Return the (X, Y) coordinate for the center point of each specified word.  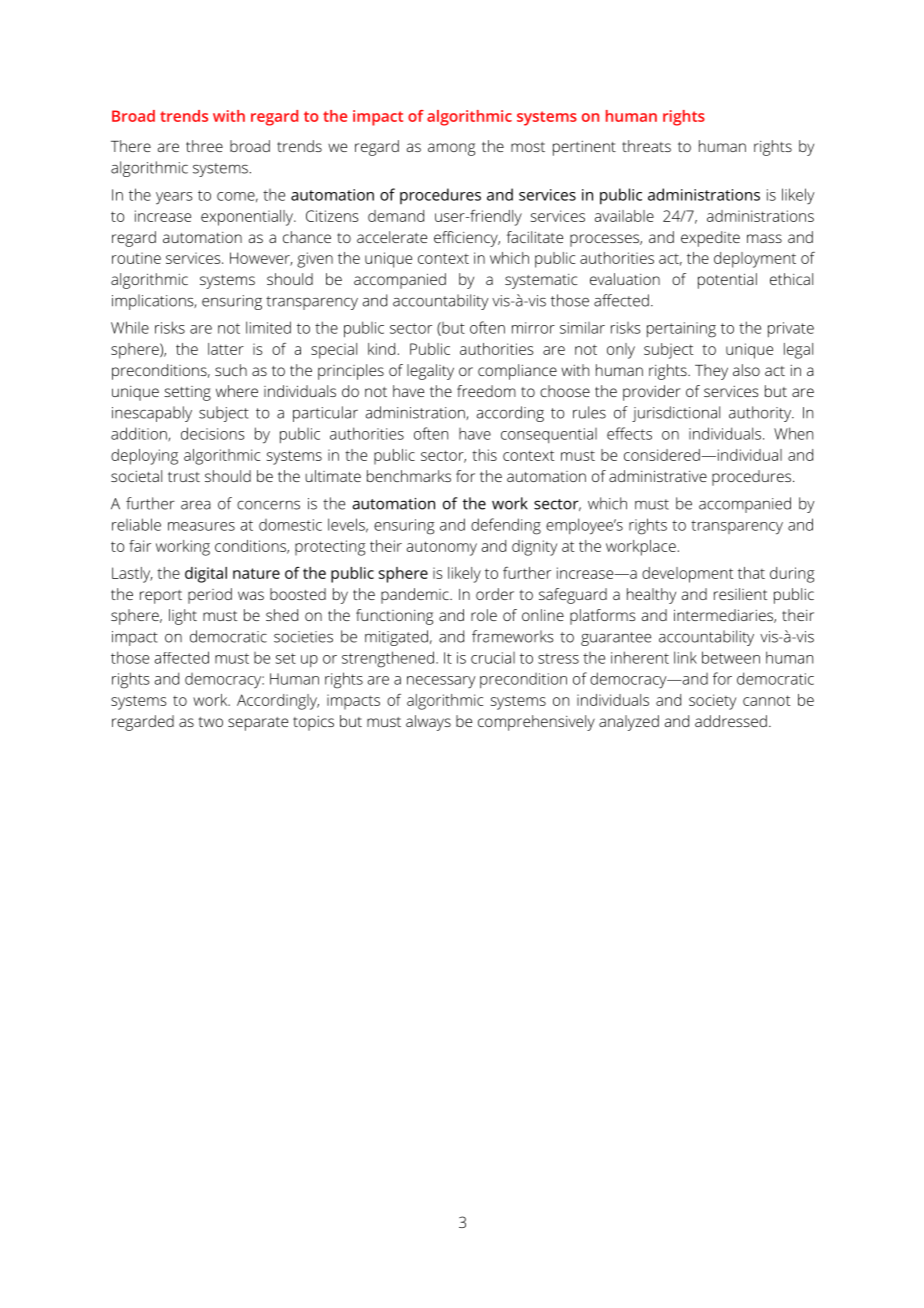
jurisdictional (676, 414)
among (451, 149)
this (484, 455)
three (204, 146)
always (428, 723)
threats (646, 146)
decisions (213, 433)
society (712, 702)
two (210, 722)
